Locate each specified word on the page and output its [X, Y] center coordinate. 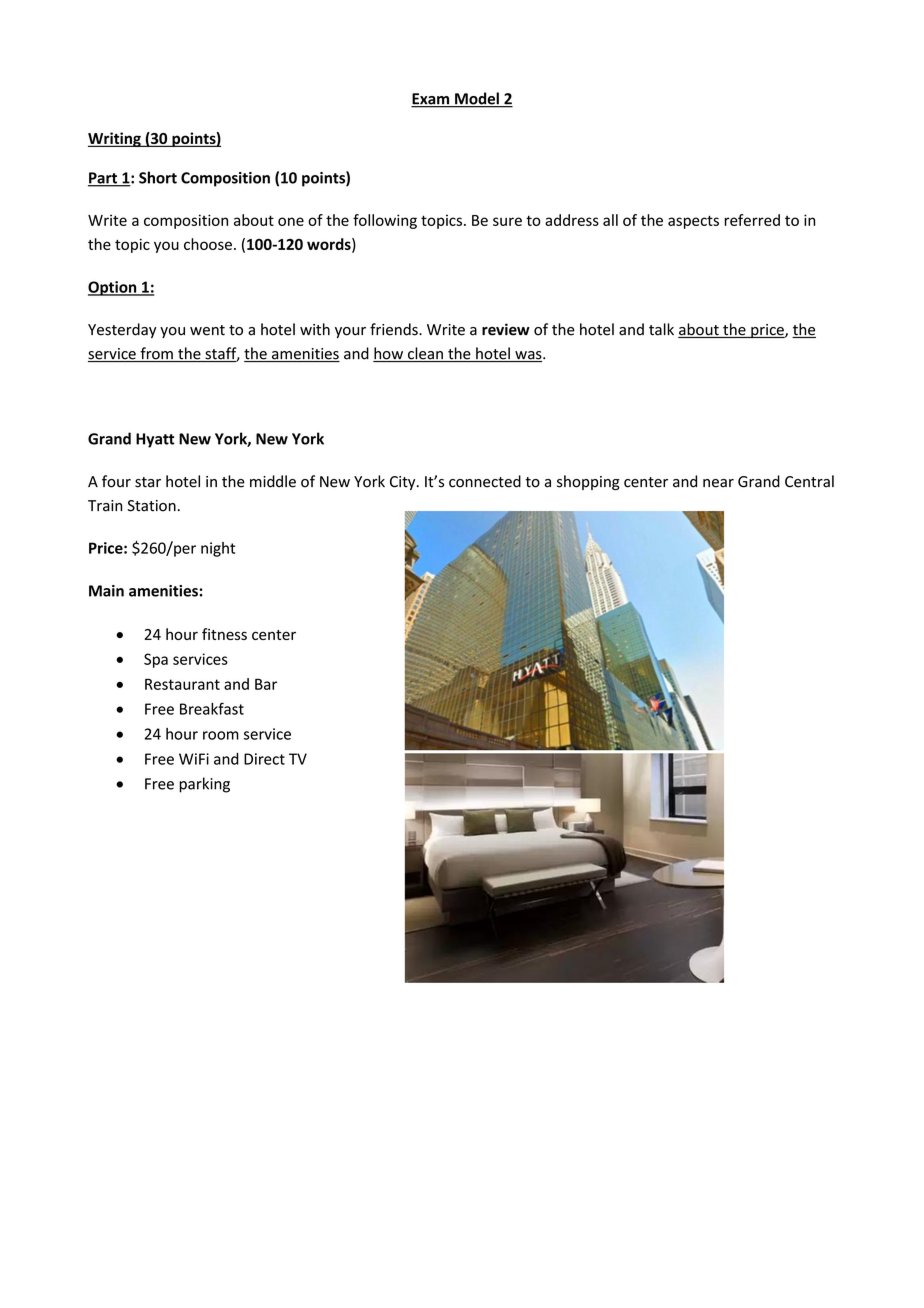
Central [809, 481]
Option [113, 288]
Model [477, 99]
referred [752, 220]
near [718, 483]
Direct [264, 759]
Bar [266, 684]
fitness [224, 634]
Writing [115, 139]
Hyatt [155, 440]
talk [661, 329]
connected [485, 481]
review [506, 329]
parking [204, 785]
